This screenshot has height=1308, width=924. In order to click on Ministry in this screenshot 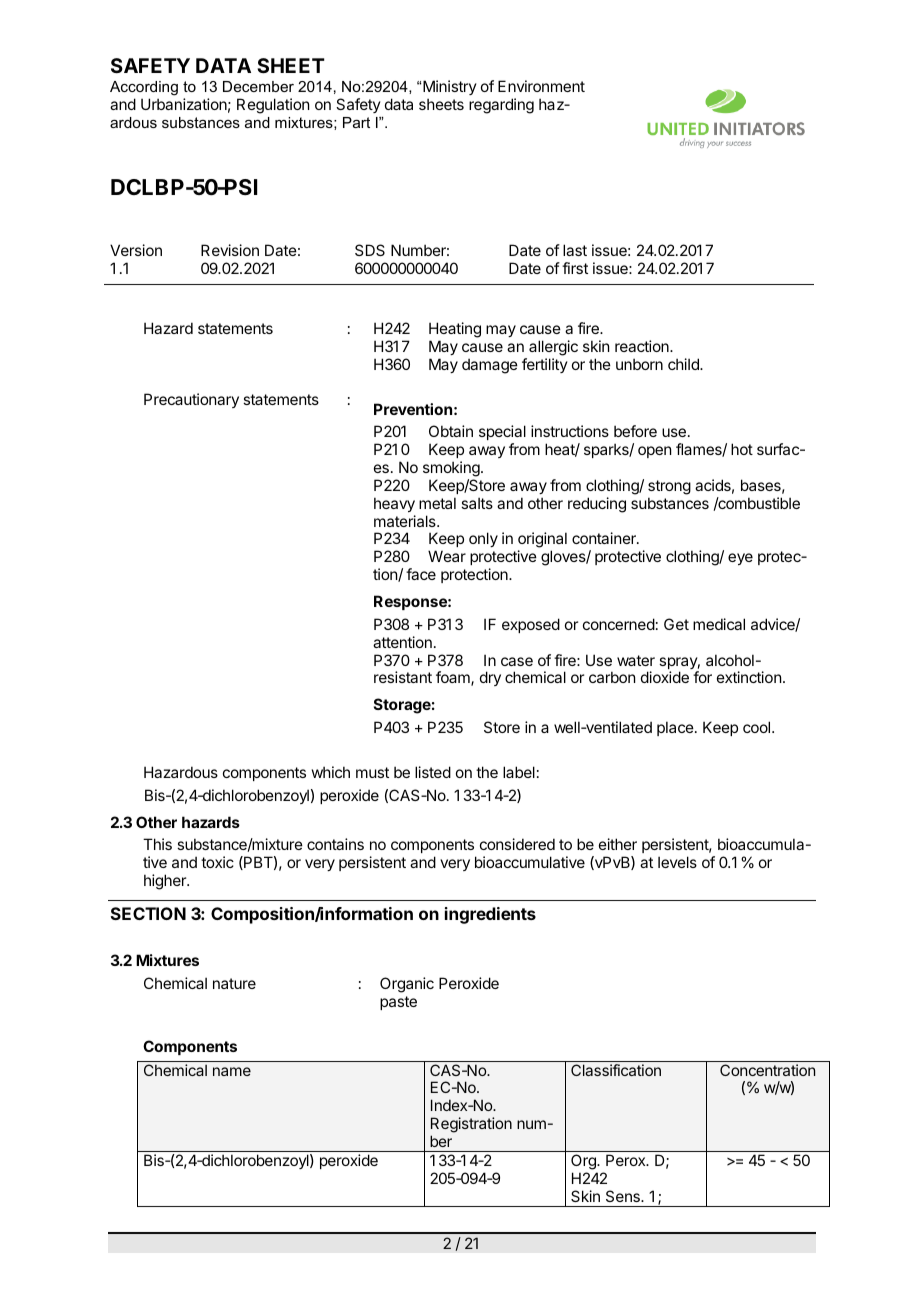, I will do `click(450, 87)`.
